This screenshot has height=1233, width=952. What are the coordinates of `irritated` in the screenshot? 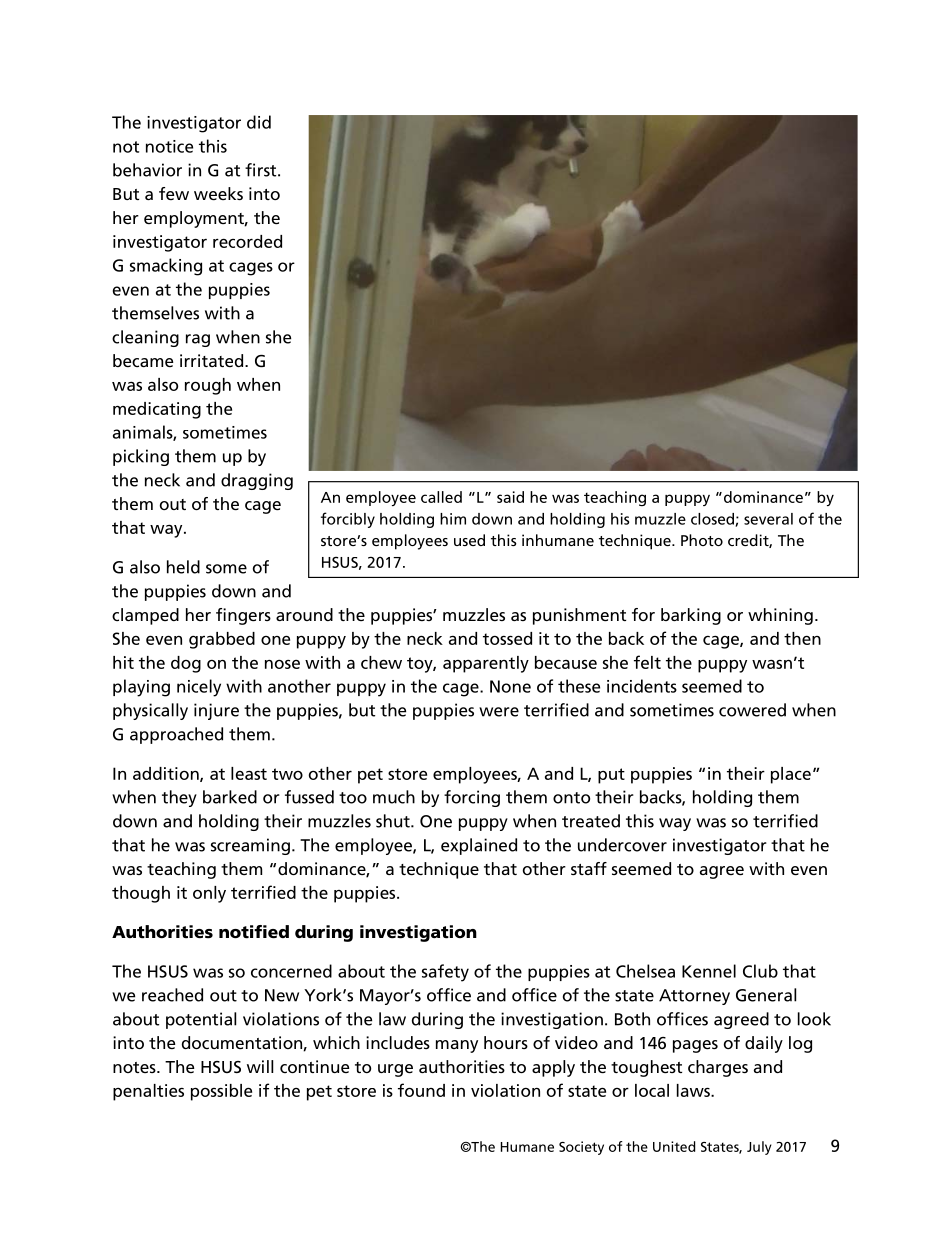 It's located at (211, 360).
